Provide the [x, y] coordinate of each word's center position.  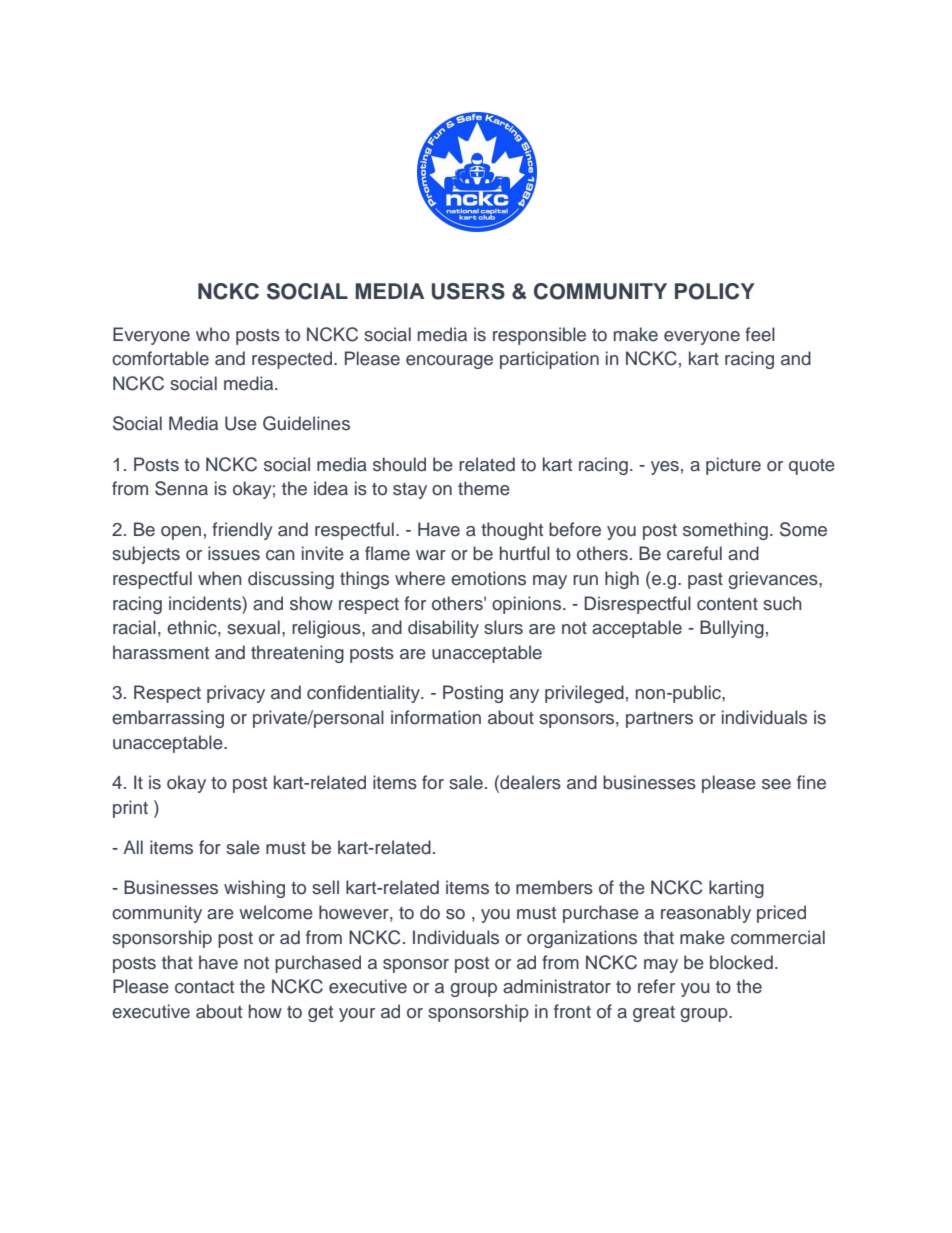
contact [204, 987]
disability [443, 629]
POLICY [715, 291]
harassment [161, 652]
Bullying [732, 629]
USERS [468, 291]
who [213, 334]
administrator [557, 986]
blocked [741, 962]
